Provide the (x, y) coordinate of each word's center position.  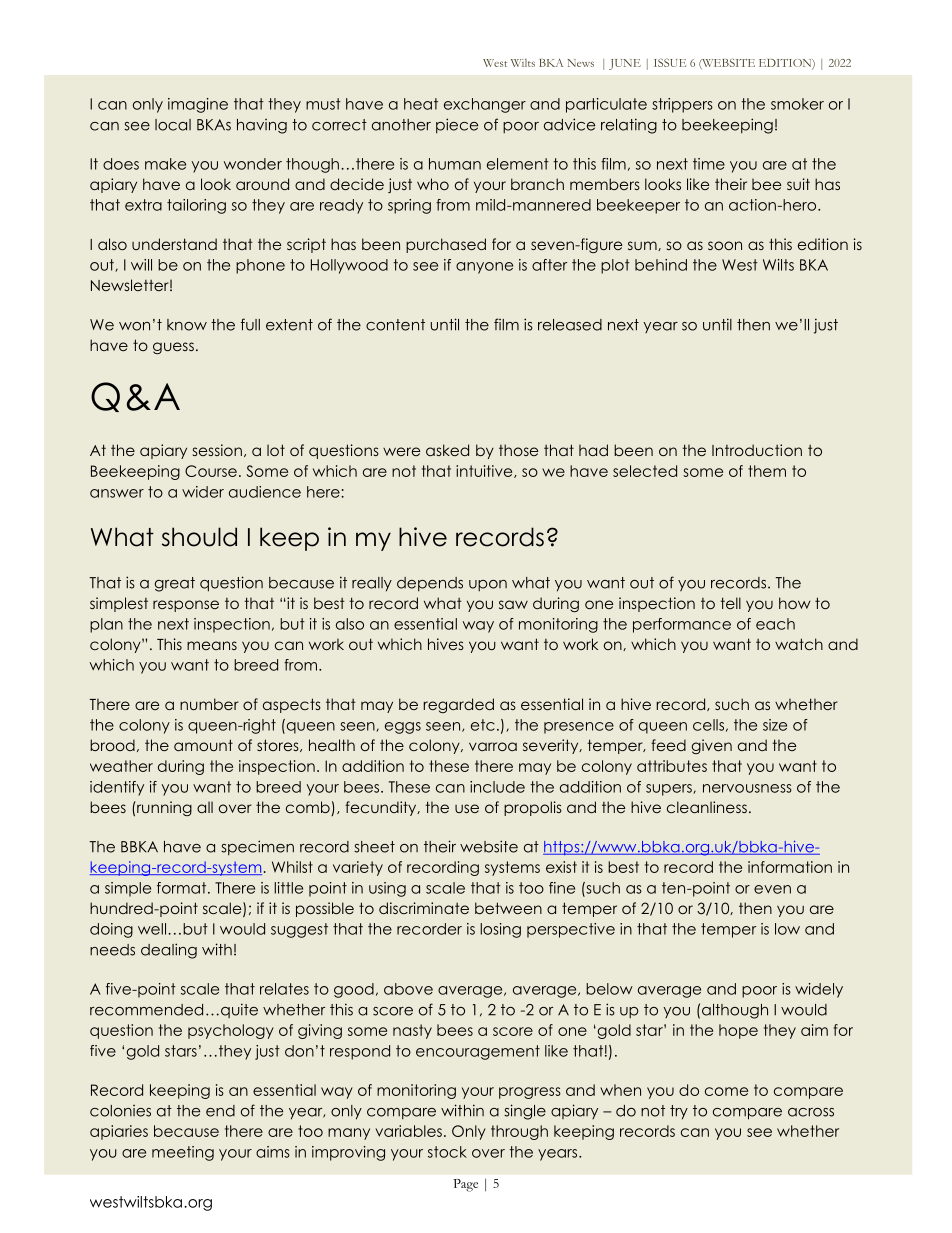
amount (203, 745)
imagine (198, 105)
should (199, 537)
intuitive (485, 471)
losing (500, 930)
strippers (682, 105)
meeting (183, 1153)
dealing (169, 951)
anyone (484, 268)
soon (725, 245)
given (712, 746)
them (767, 471)
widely (819, 990)
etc (483, 725)
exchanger (485, 105)
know (187, 325)
